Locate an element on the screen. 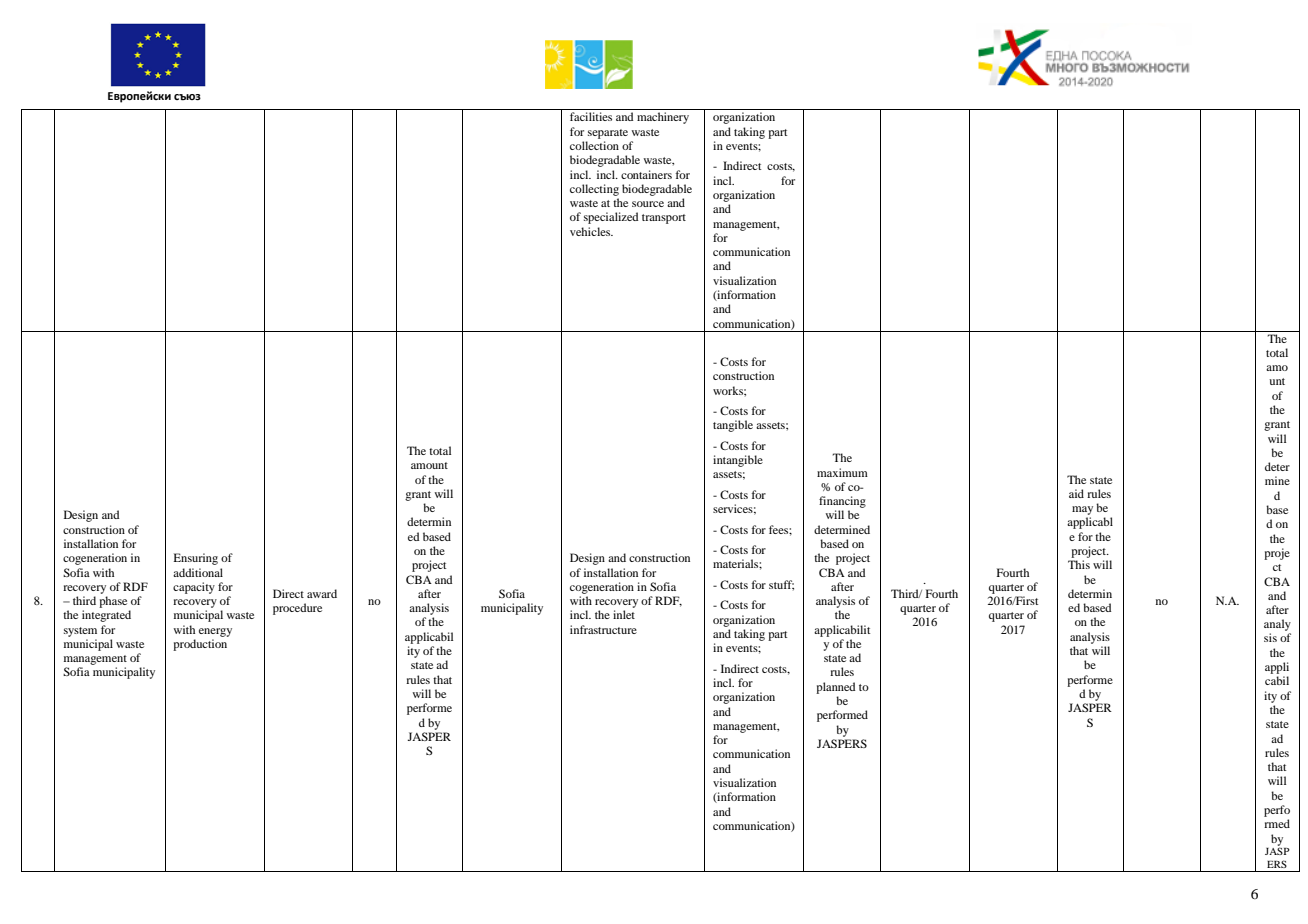 The image size is (1308, 924). amount is located at coordinates (429, 465).
